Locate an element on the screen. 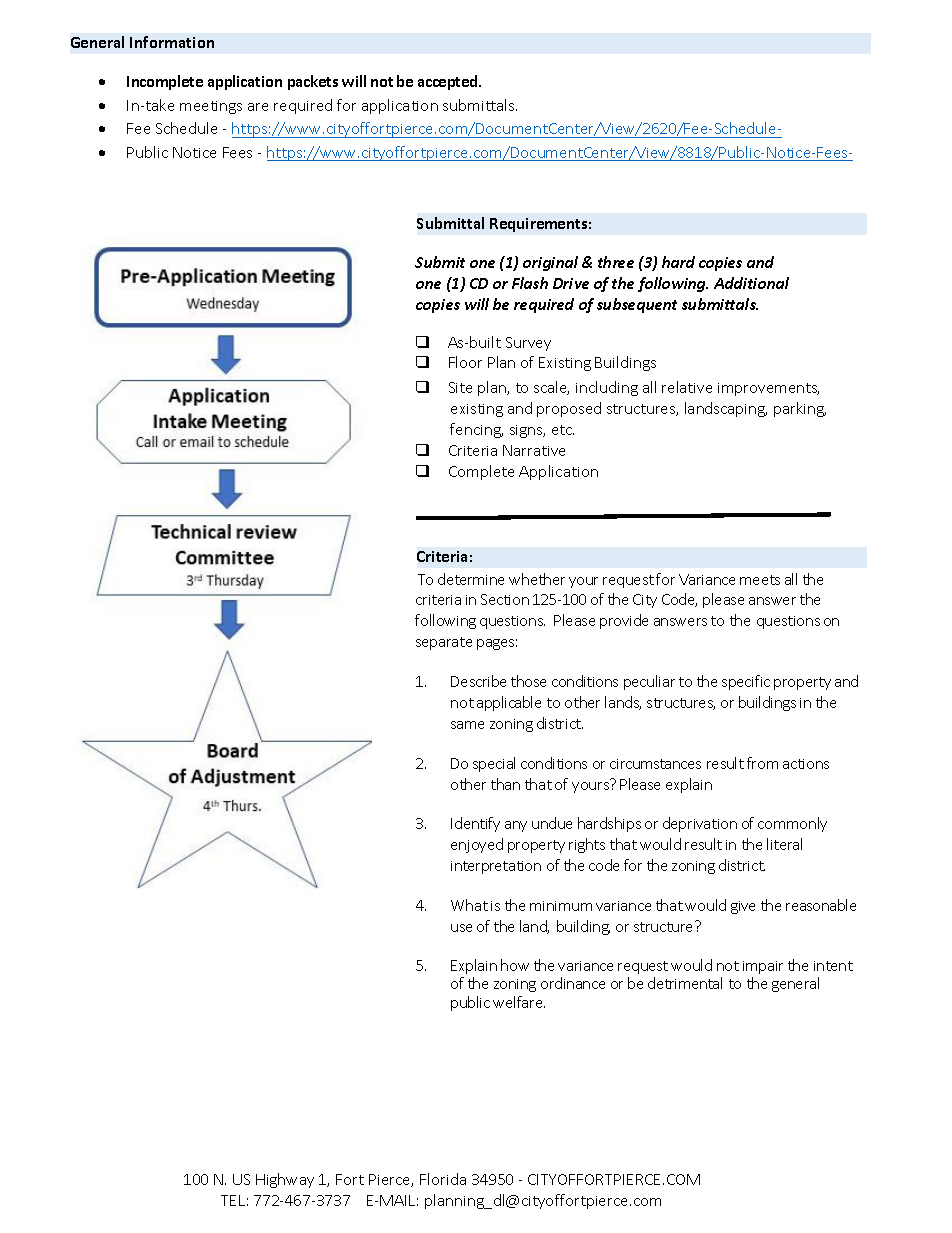  Additional is located at coordinates (751, 283).
